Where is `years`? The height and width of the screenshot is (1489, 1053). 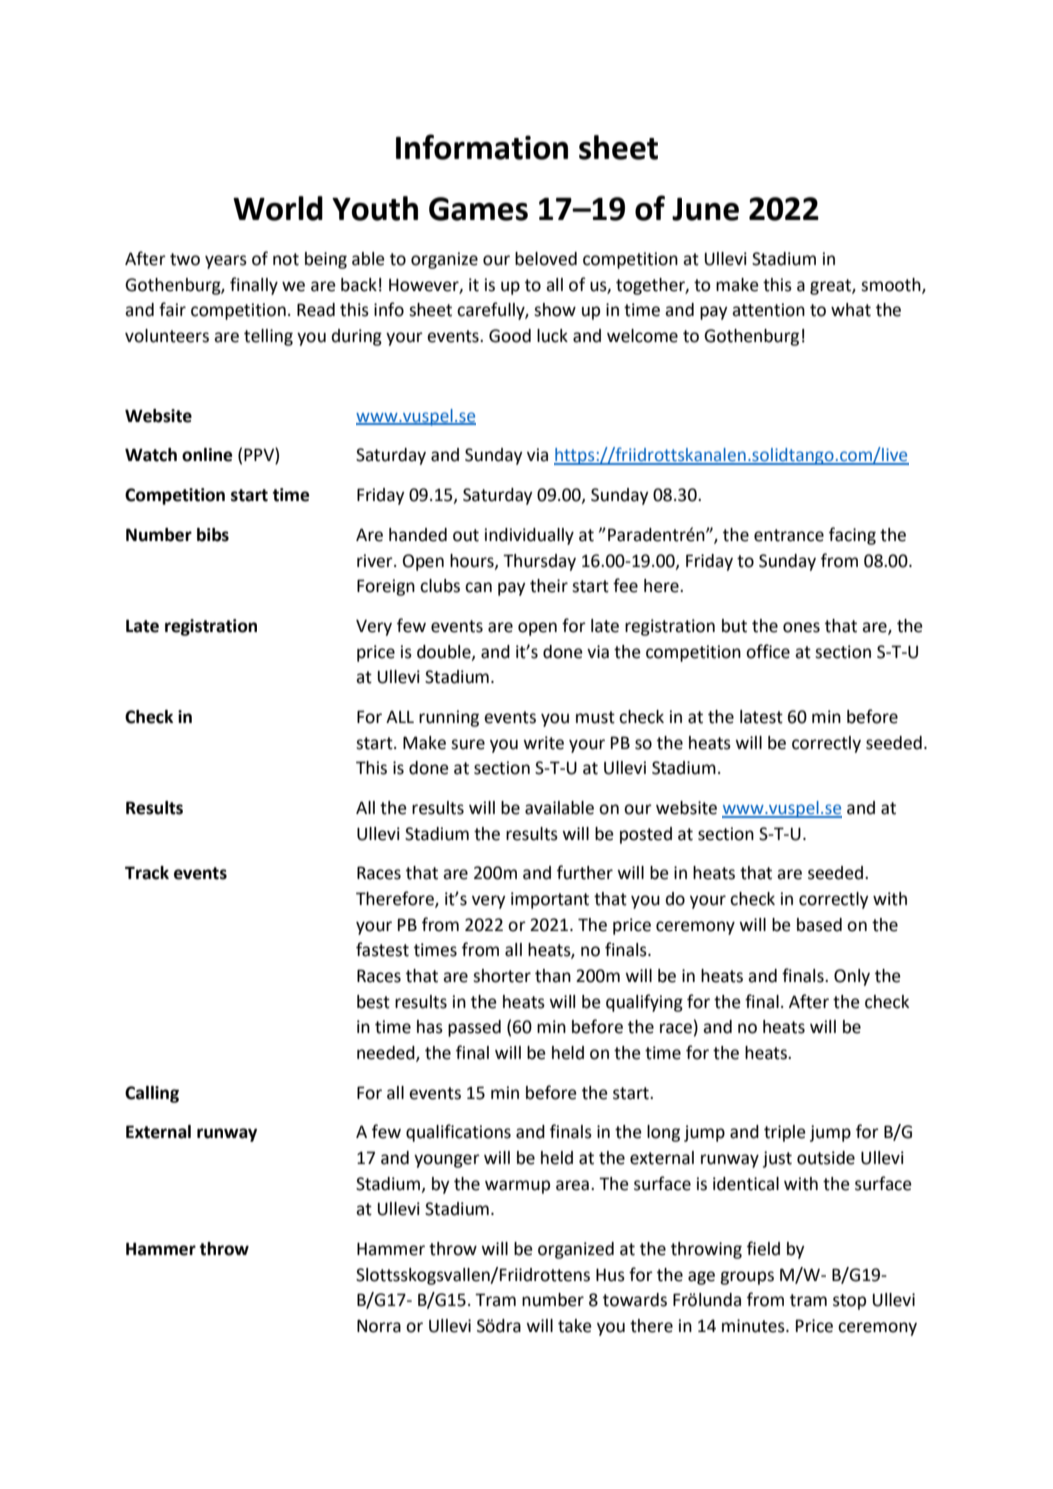
years is located at coordinates (226, 262).
